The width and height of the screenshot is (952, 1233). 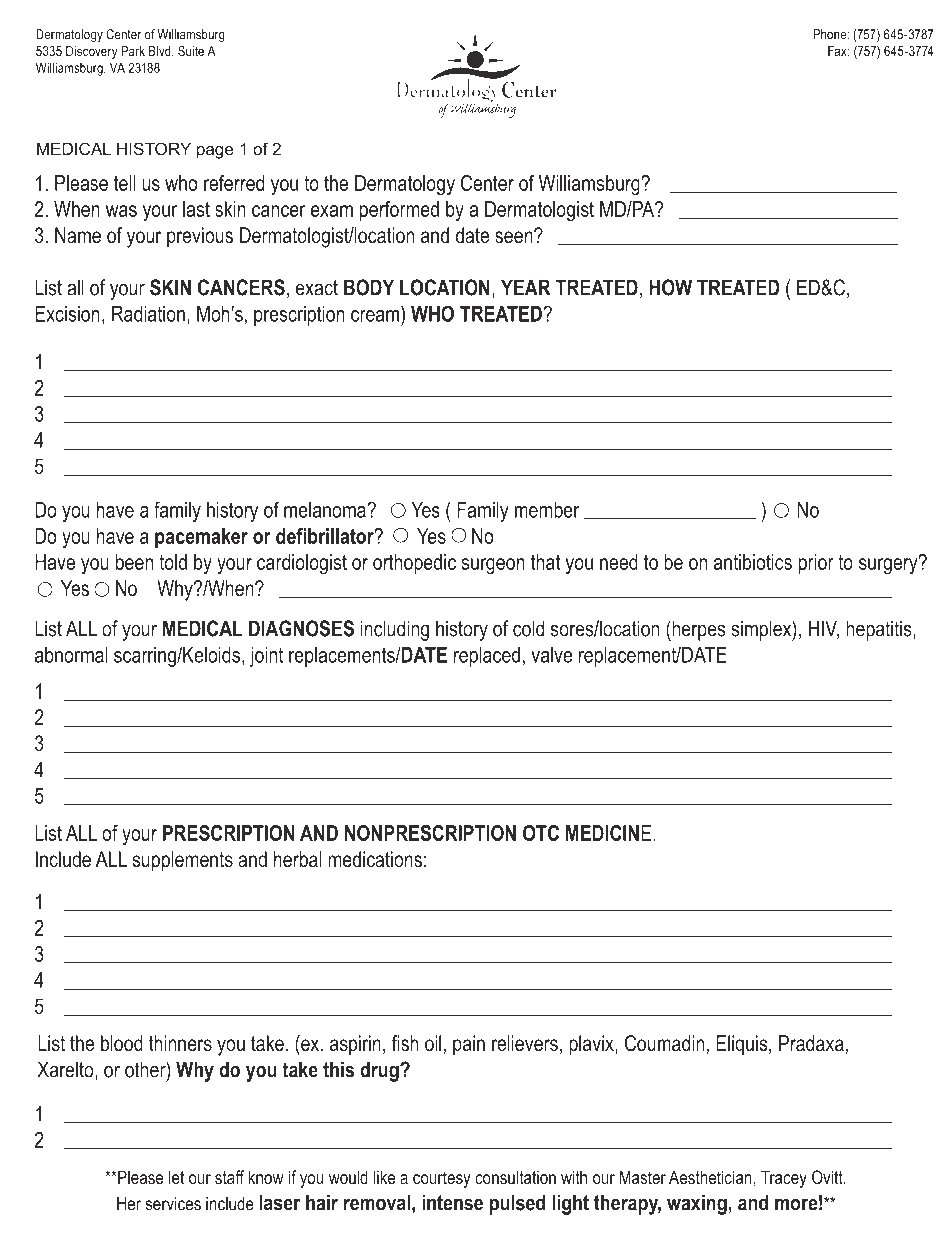 What do you see at coordinates (487, 657) in the screenshot?
I see `replaced` at bounding box center [487, 657].
